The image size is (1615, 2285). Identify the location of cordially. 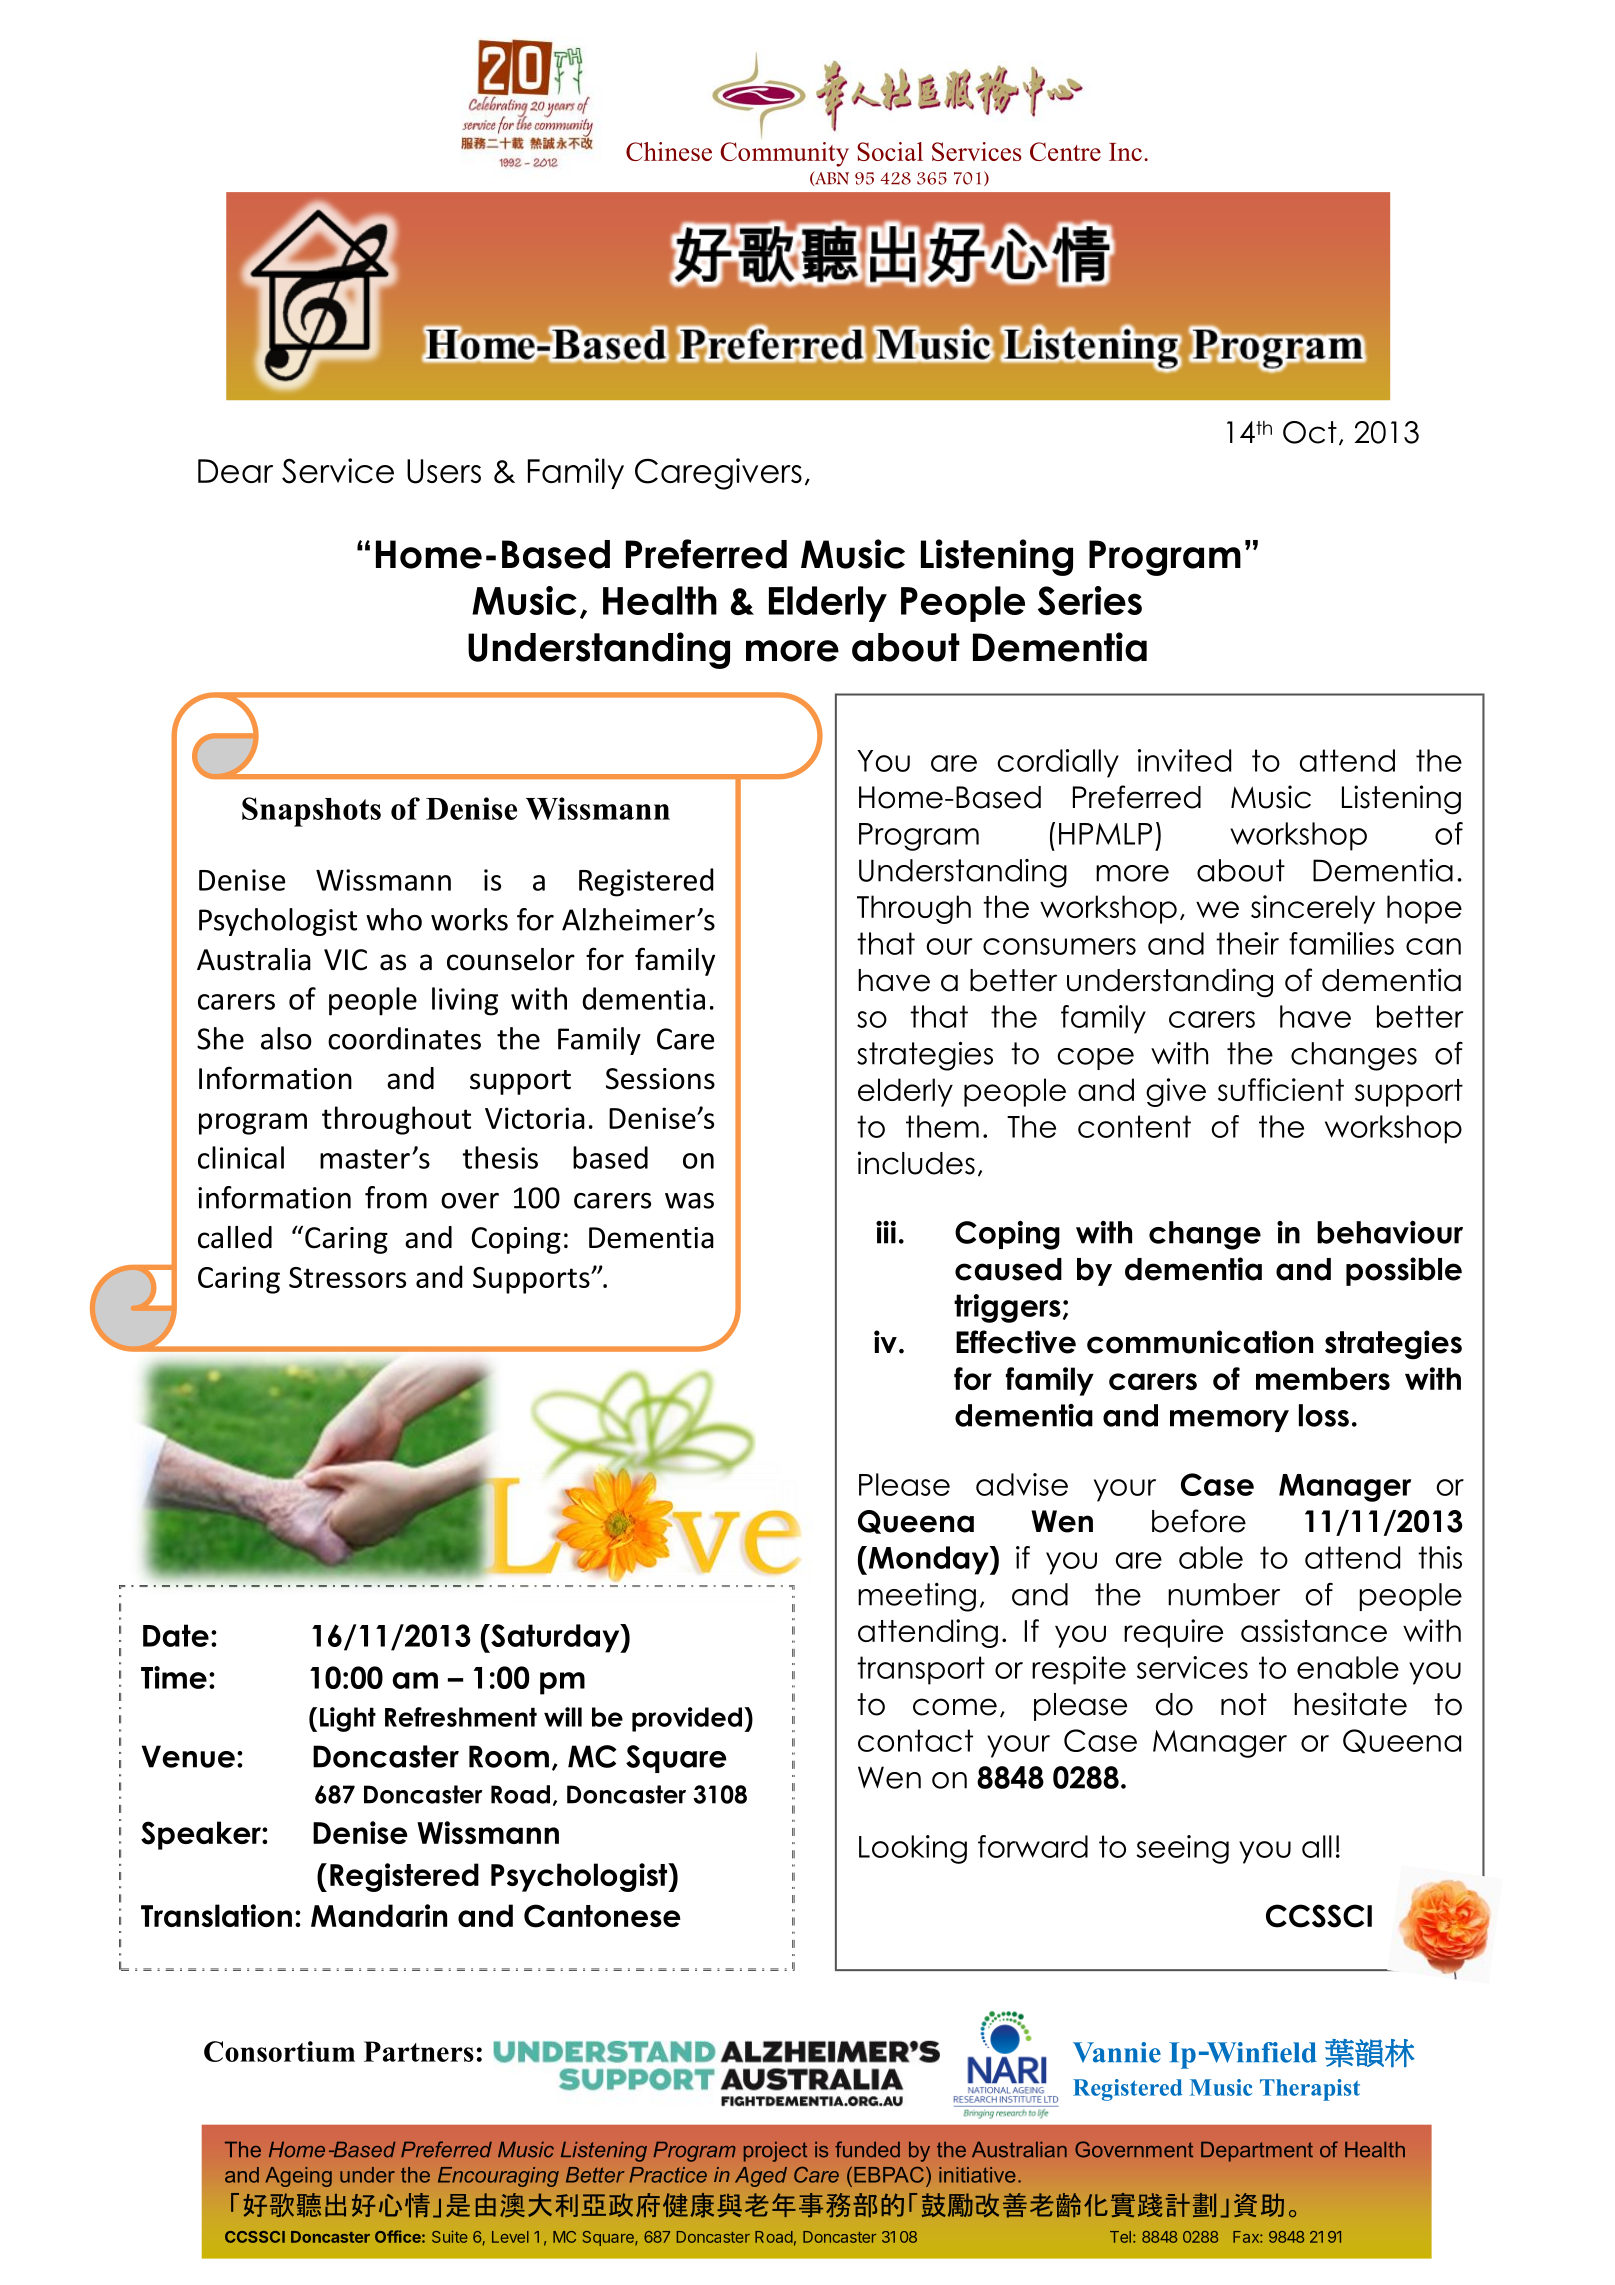
(1058, 763).
